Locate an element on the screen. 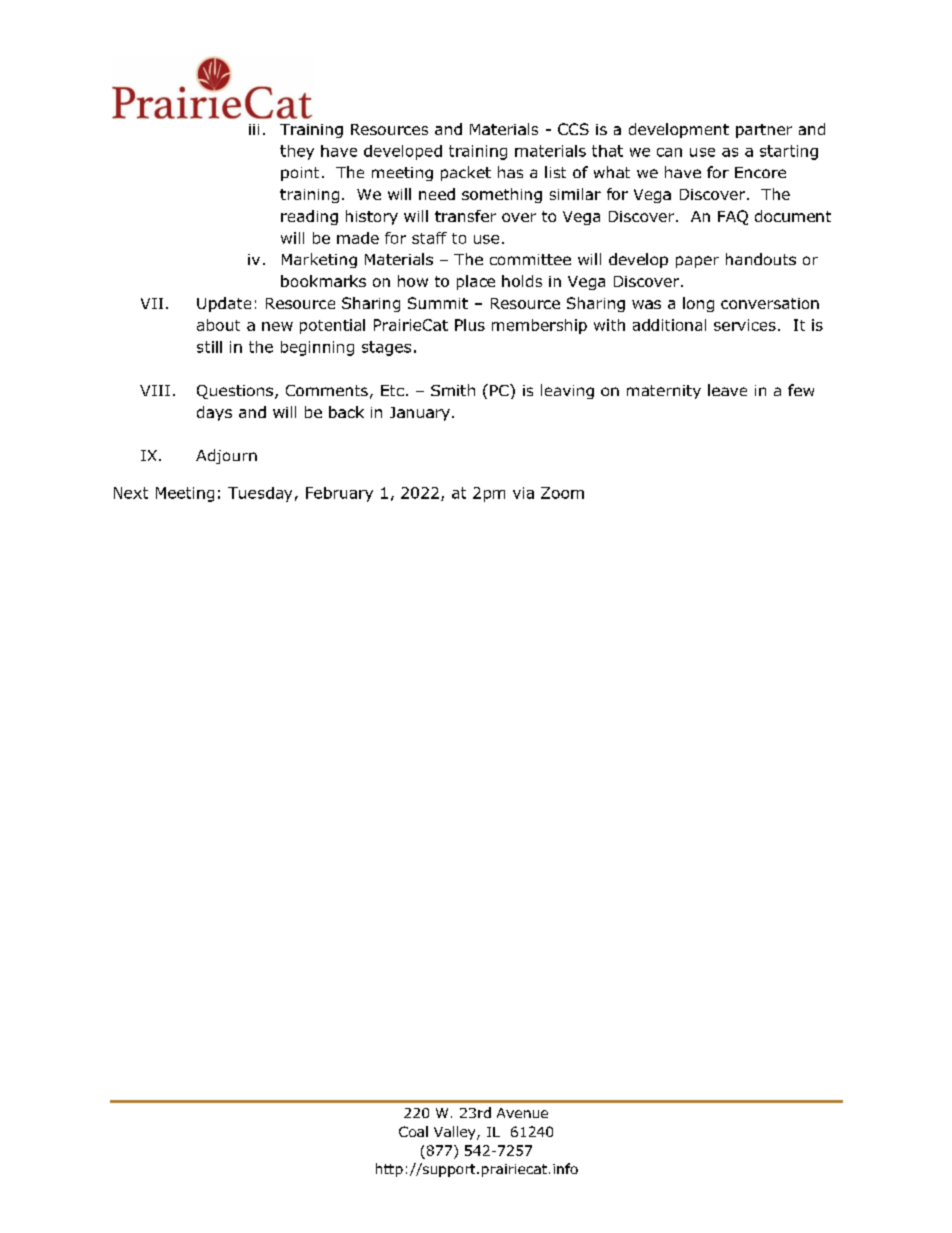 Image resolution: width=952 pixels, height=1233 pixels. packet is located at coordinates (466, 173).
